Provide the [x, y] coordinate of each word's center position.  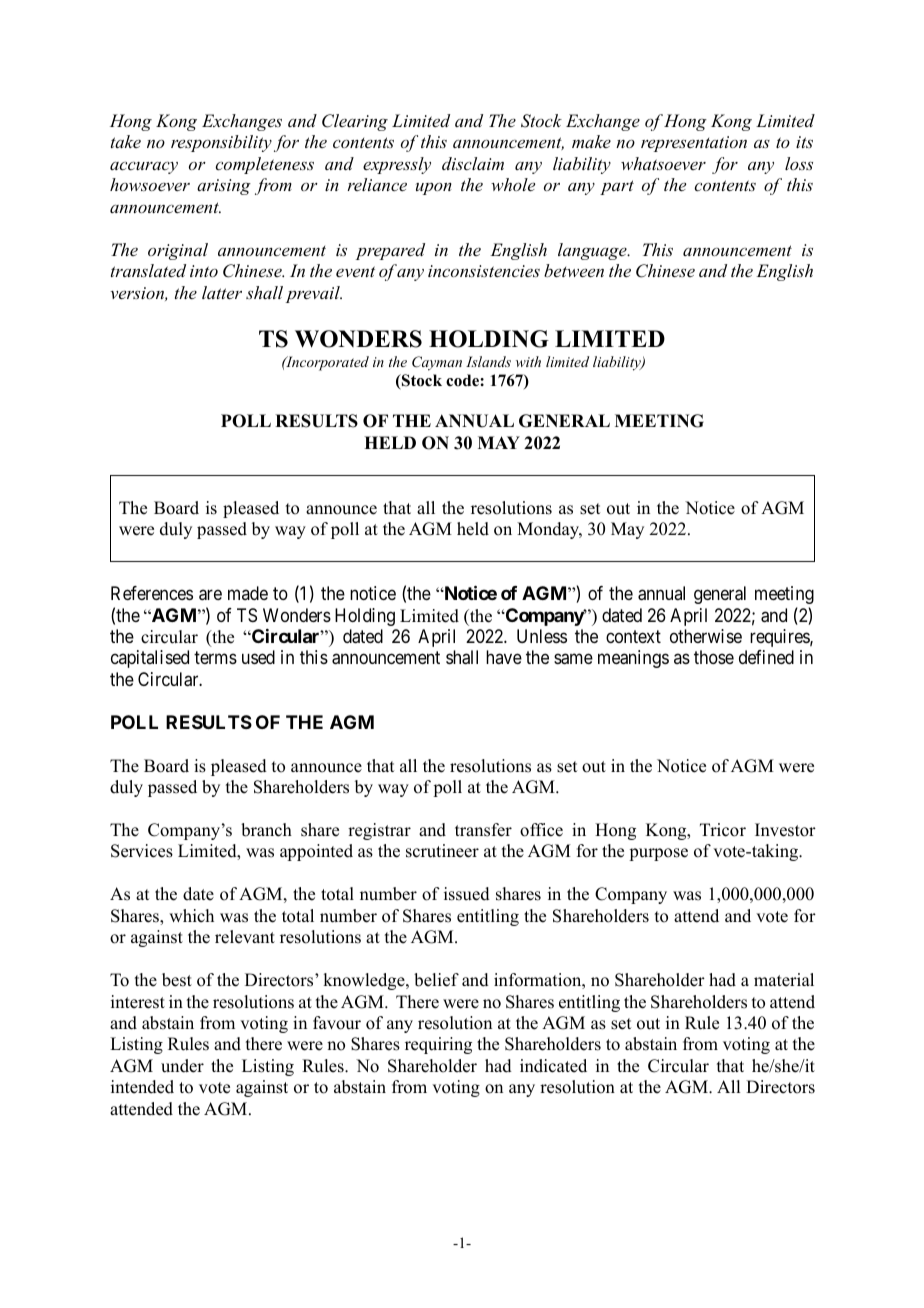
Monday [549, 530]
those [714, 657]
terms [215, 658]
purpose [658, 854]
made [248, 593]
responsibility [221, 143]
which [191, 916]
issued [467, 894]
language [593, 251]
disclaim [473, 163]
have [504, 657]
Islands [488, 361]
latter [222, 292]
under [182, 1066]
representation [694, 144]
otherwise [706, 636]
